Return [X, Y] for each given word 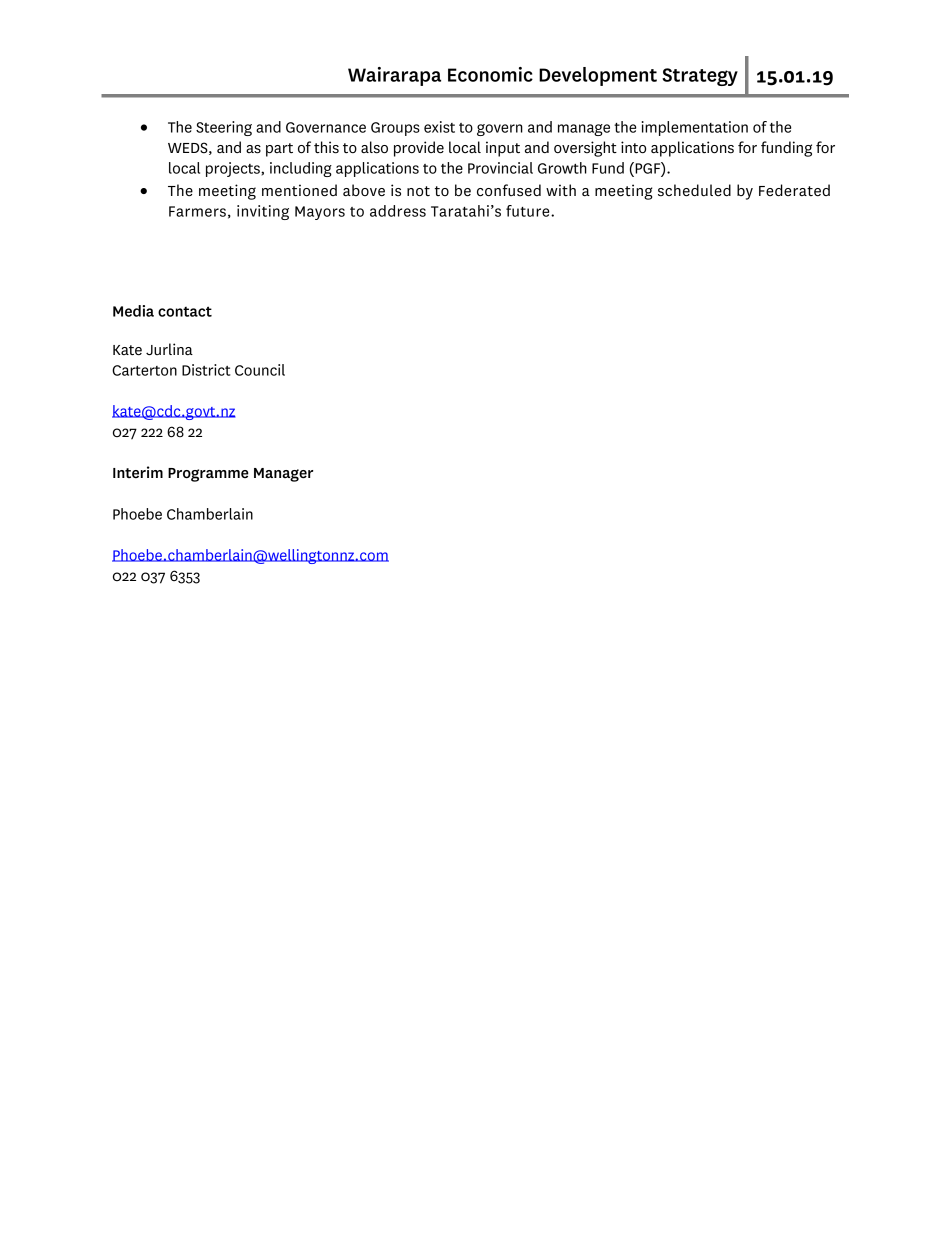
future [529, 211]
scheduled [694, 190]
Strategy [700, 77]
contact [185, 311]
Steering [224, 128]
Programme [208, 475]
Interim [138, 472]
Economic [490, 74]
